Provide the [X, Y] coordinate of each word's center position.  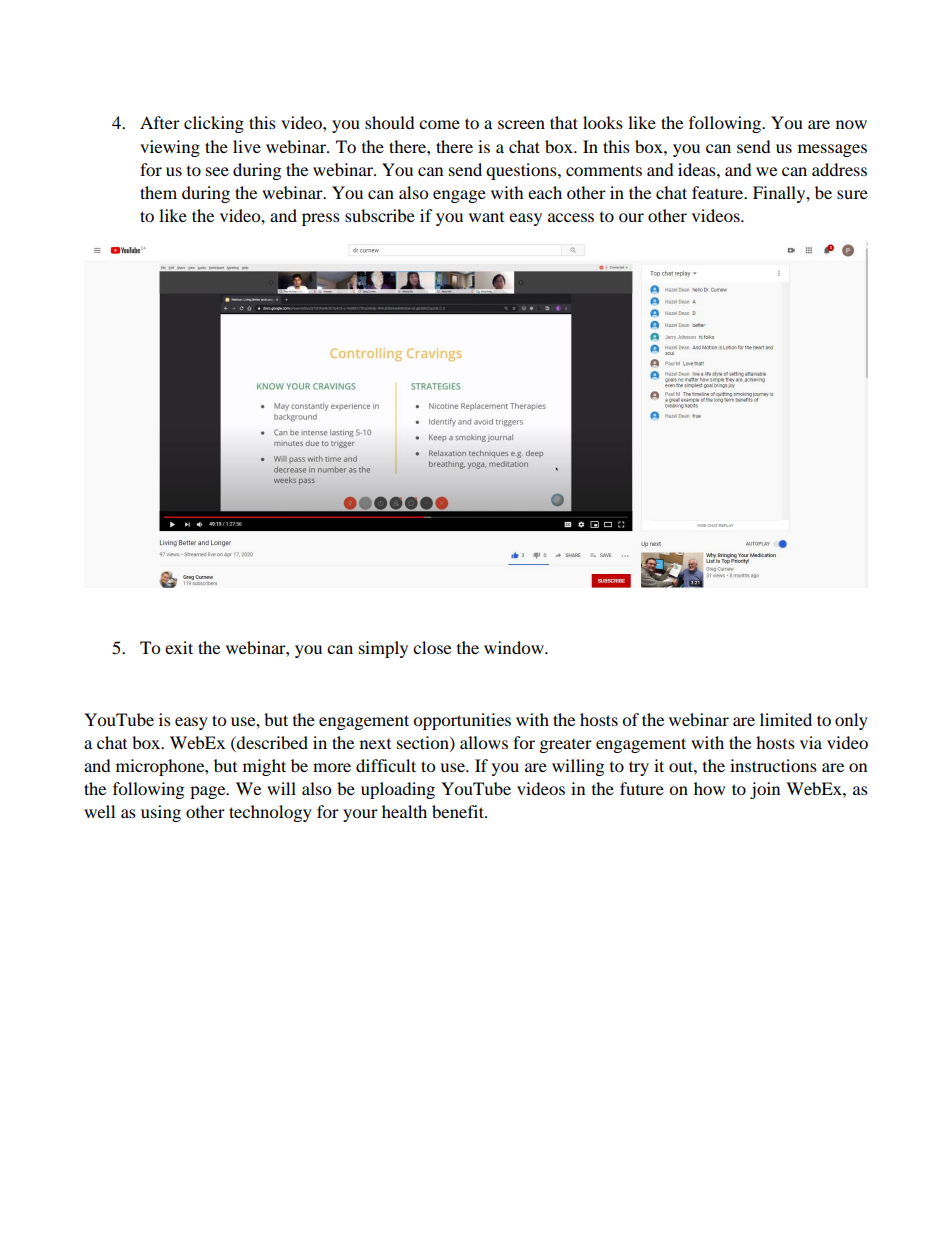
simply [383, 649]
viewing [170, 148]
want [486, 217]
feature [719, 192]
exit [179, 647]
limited [786, 719]
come [439, 124]
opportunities [462, 721]
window [515, 647]
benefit [459, 811]
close [432, 647]
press [321, 219]
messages [832, 150]
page [209, 792]
